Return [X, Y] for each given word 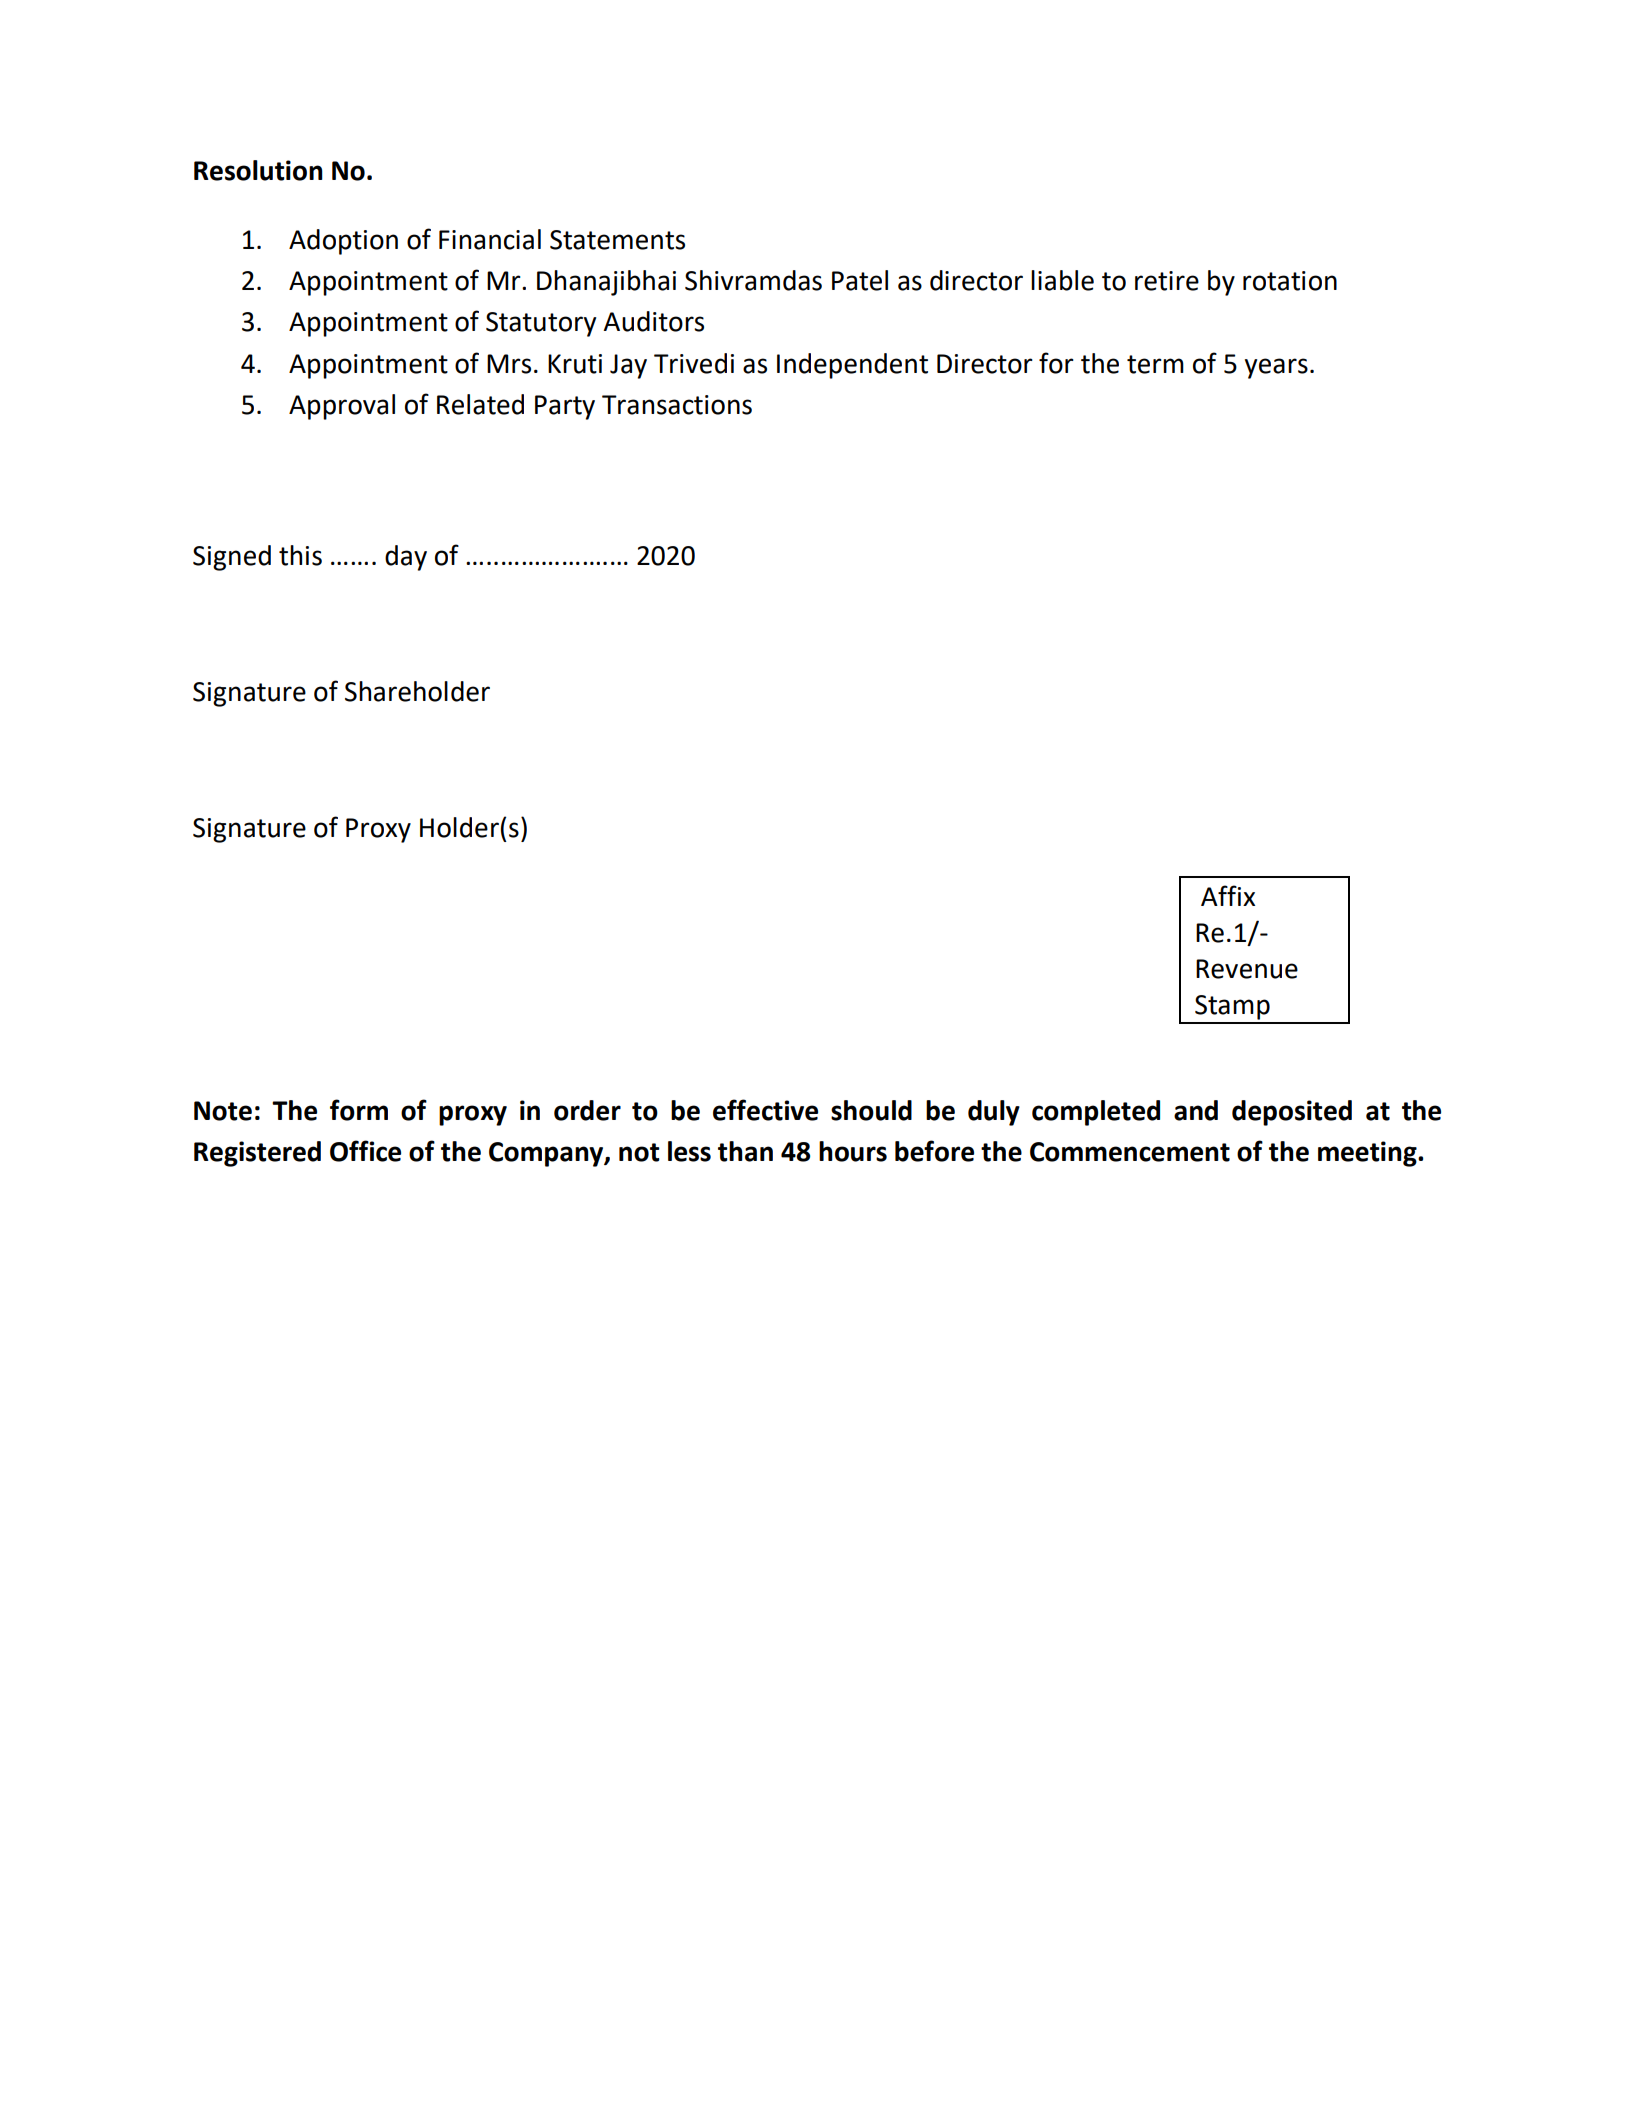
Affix [1228, 895]
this [300, 555]
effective [765, 1110]
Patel [860, 280]
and [1196, 1110]
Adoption [343, 242]
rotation [1290, 281]
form [359, 1110]
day [406, 558]
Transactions [677, 405]
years [1276, 368]
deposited [1292, 1113]
